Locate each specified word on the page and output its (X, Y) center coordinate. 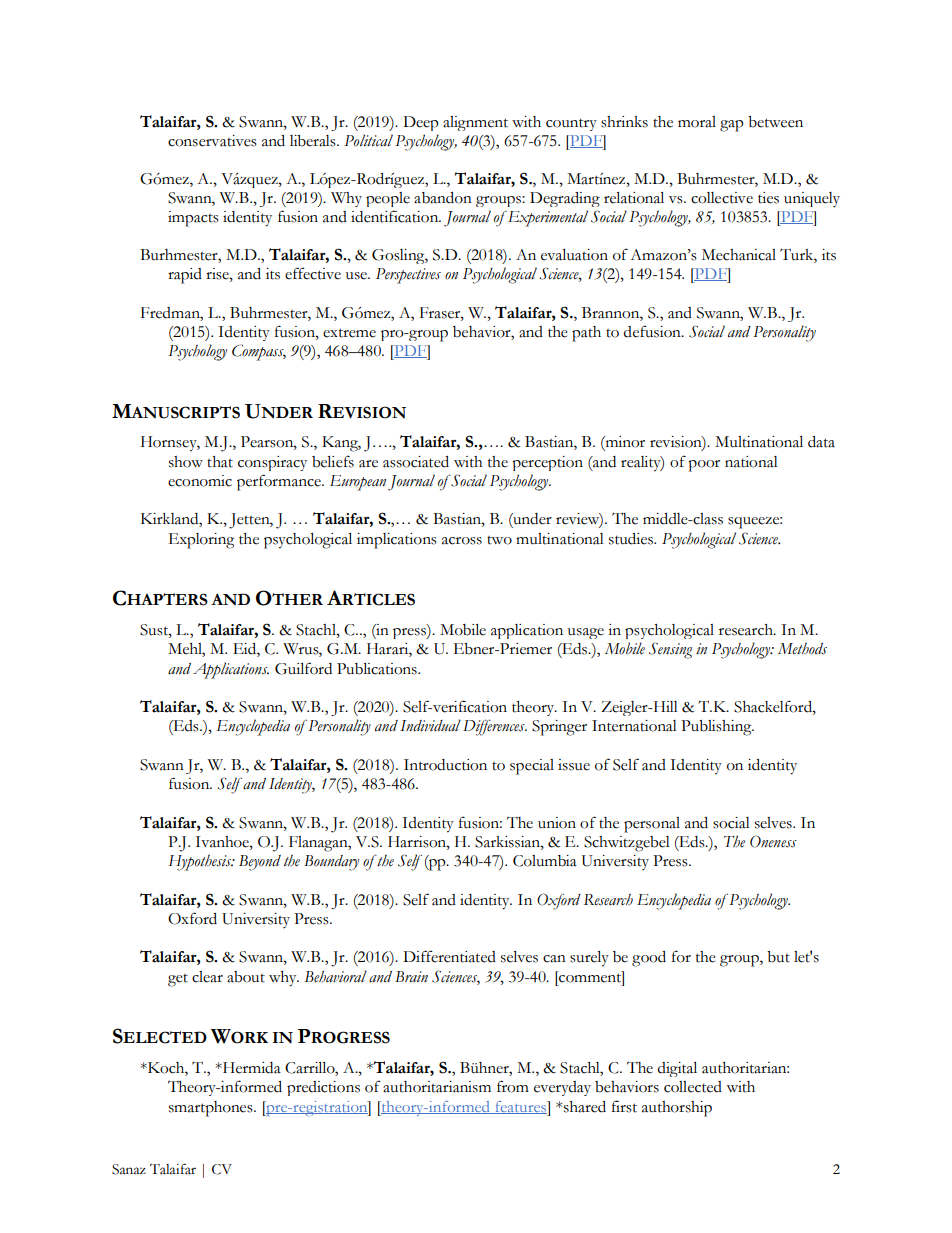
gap (732, 126)
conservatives (212, 141)
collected (693, 1087)
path (586, 334)
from (513, 1086)
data (821, 442)
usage (586, 633)
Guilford (303, 668)
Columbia (545, 861)
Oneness (773, 841)
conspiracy (272, 463)
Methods (802, 649)
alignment (475, 123)
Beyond (260, 863)
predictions (323, 1088)
